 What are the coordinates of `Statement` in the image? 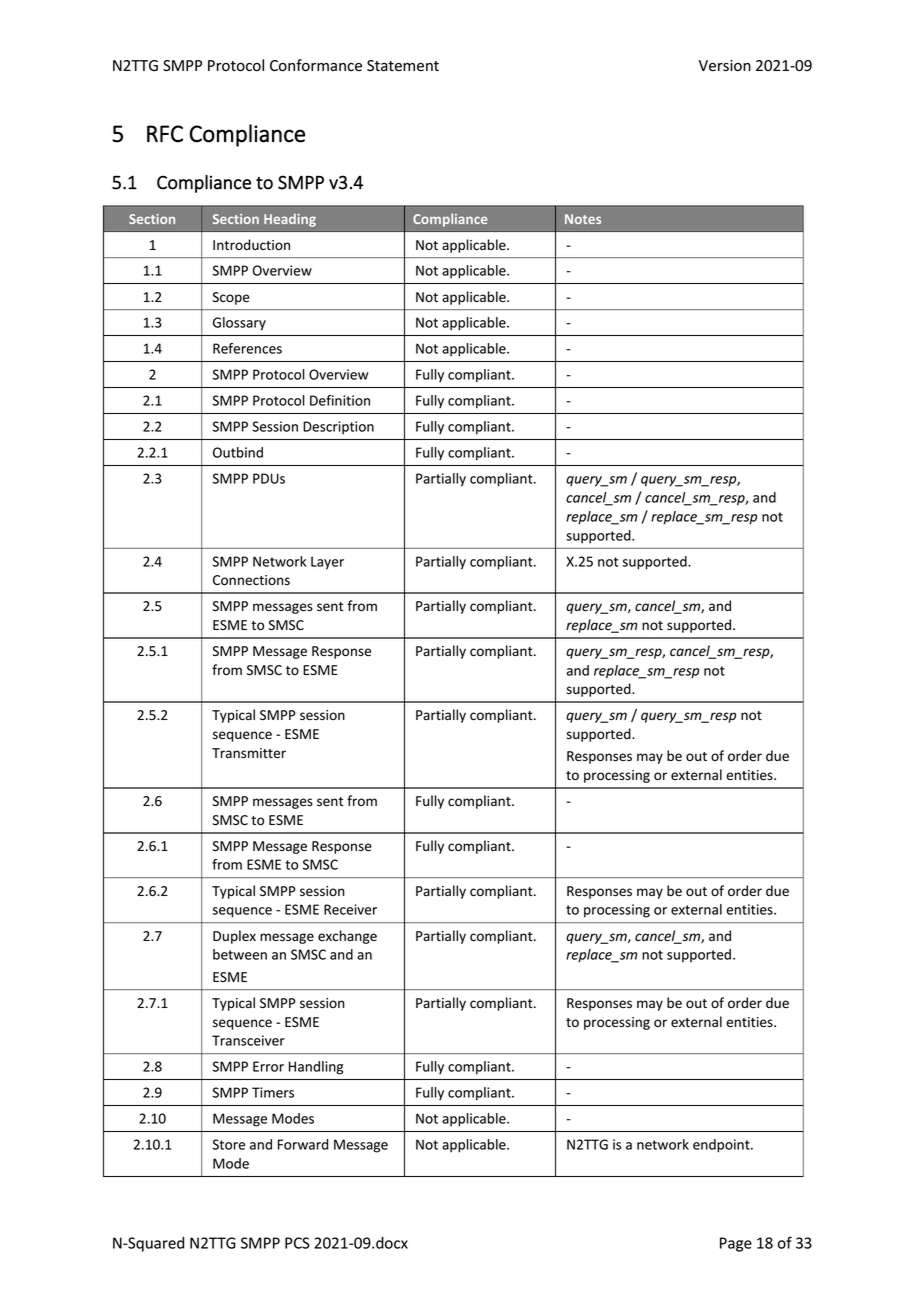 It's located at (403, 66).
